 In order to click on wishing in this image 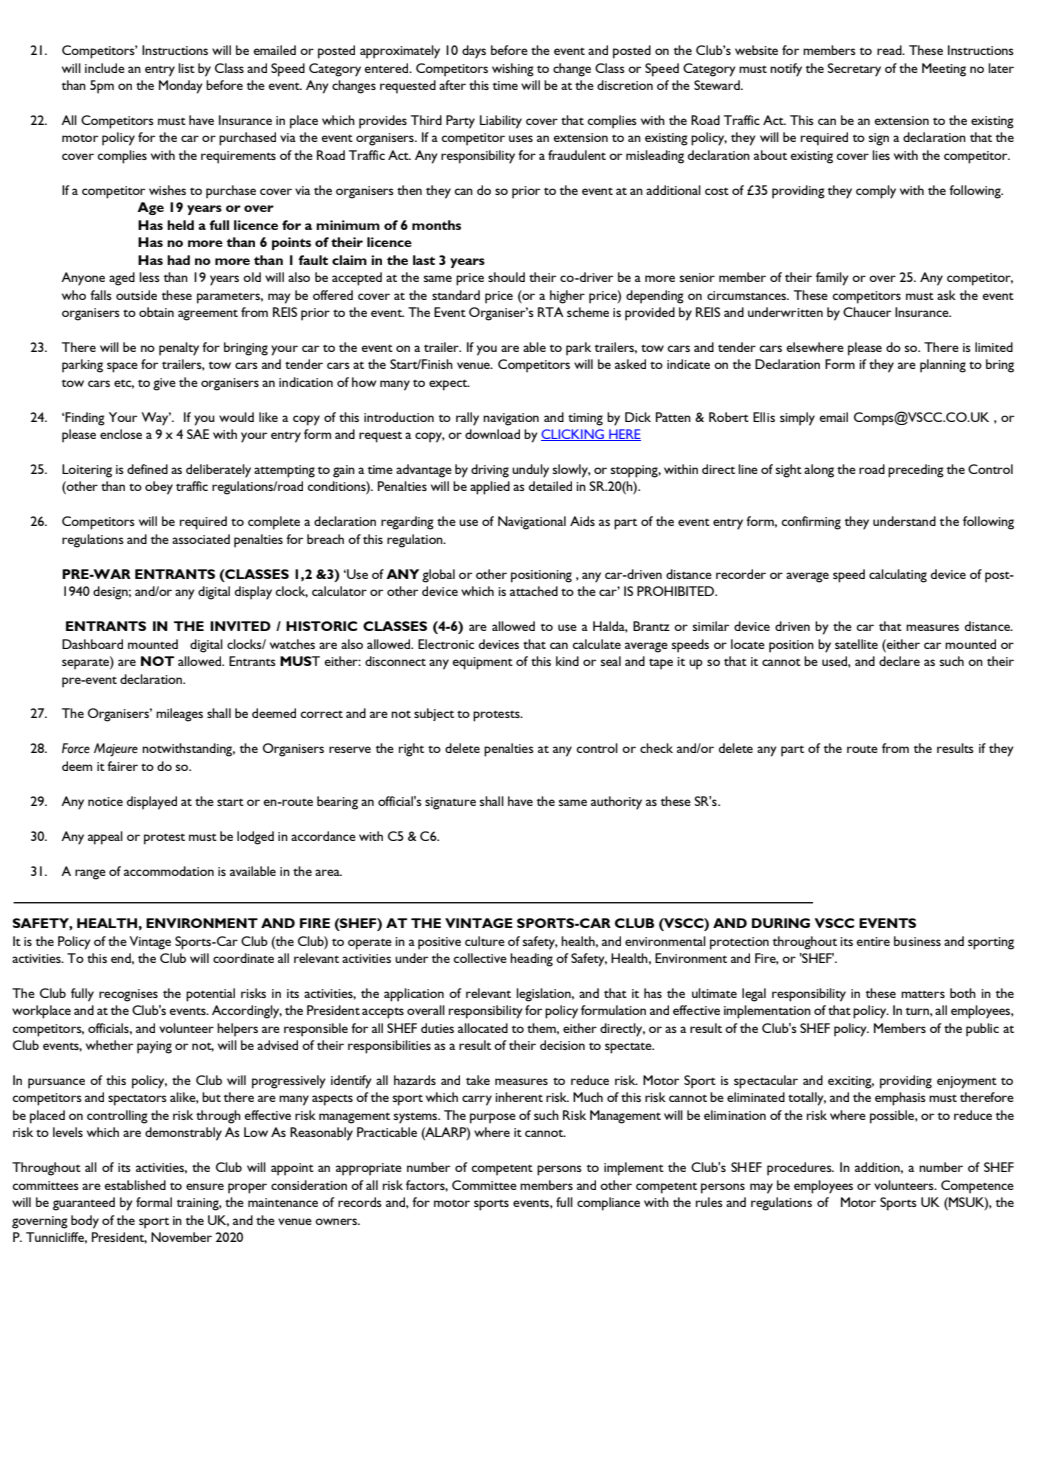, I will do `click(513, 70)`.
